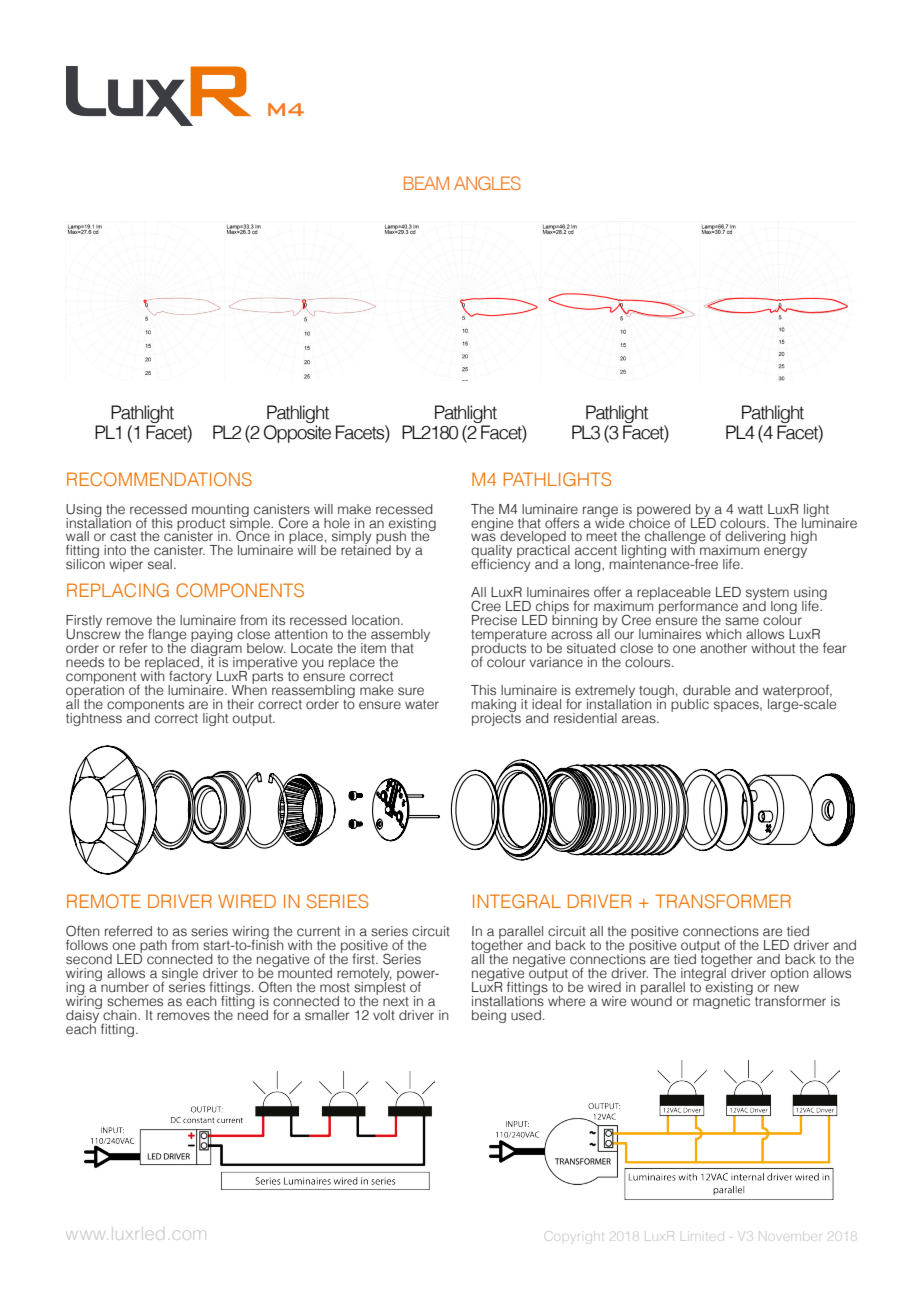  I want to click on projects, so click(496, 718).
